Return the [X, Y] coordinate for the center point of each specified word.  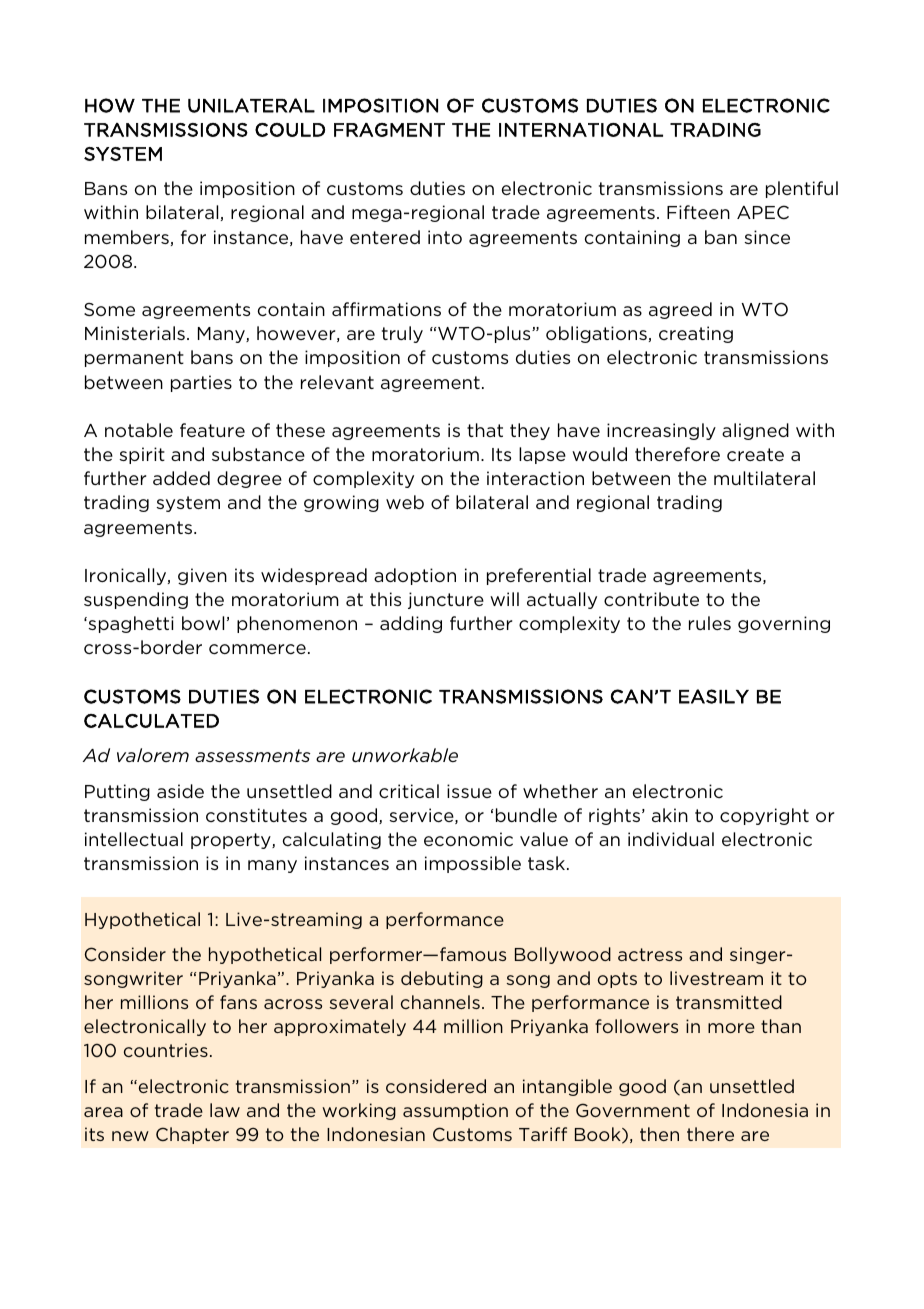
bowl [203, 623]
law [225, 1110]
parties [201, 383]
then [659, 1134]
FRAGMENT [389, 130]
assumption [455, 1111]
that [485, 430]
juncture [446, 600]
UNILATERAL [251, 105]
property [232, 841]
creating [696, 334]
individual [671, 839]
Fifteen [698, 212]
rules [710, 623]
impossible [473, 864]
